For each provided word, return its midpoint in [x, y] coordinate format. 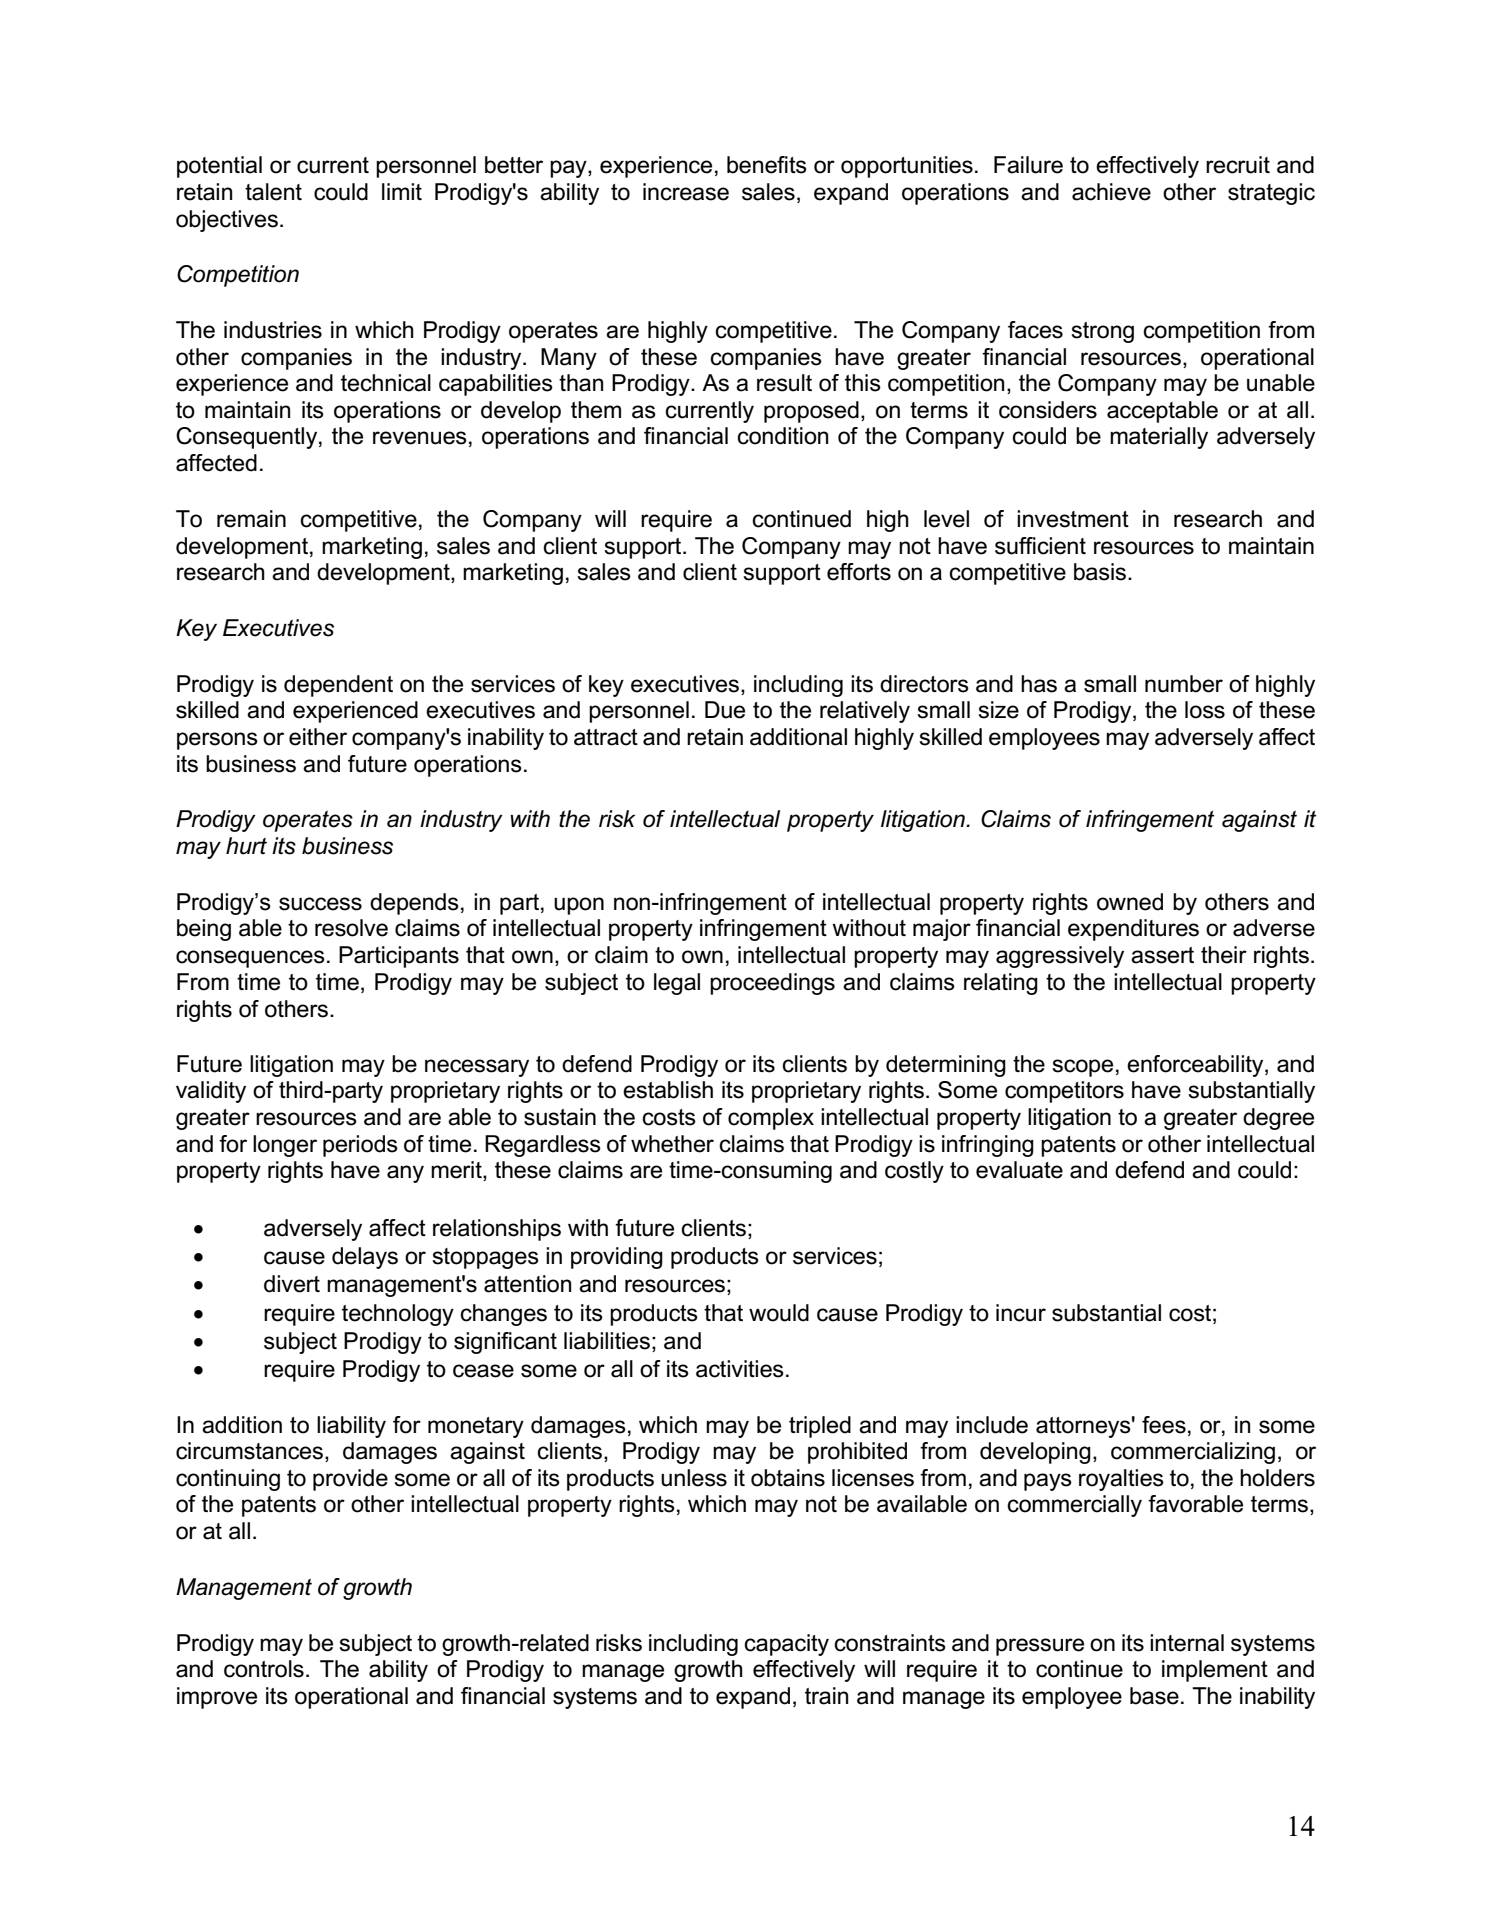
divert [292, 1284]
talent [273, 192]
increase [686, 192]
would [779, 1313]
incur [1021, 1313]
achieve [1111, 192]
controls [264, 1669]
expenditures [1133, 930]
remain [251, 519]
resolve [351, 928]
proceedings [772, 984]
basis [1100, 572]
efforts [859, 572]
